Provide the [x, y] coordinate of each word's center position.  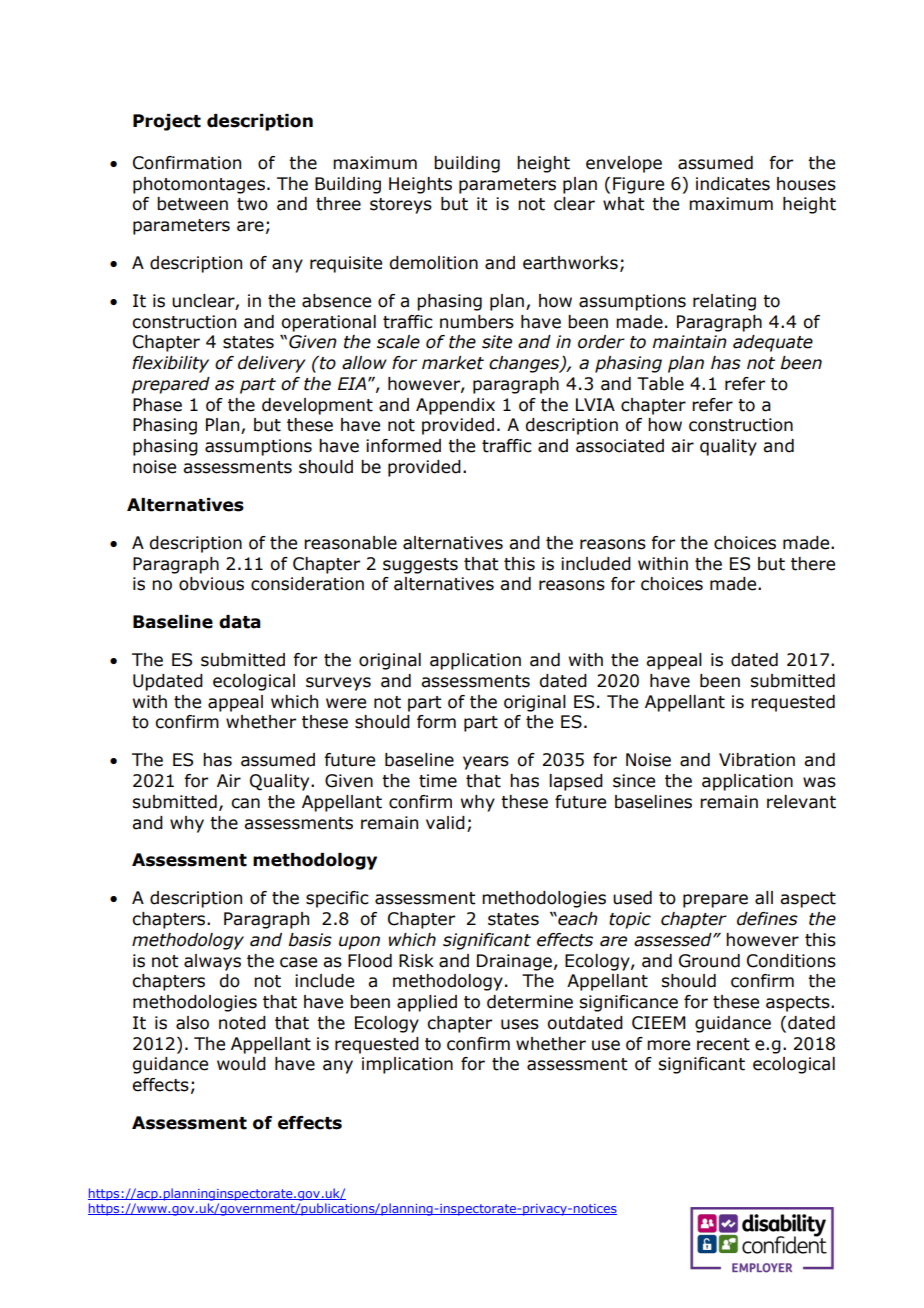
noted [242, 1023]
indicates [733, 184]
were [346, 703]
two [252, 204]
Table [660, 384]
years [486, 763]
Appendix [455, 406]
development [317, 406]
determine [530, 1002]
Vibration [757, 760]
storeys [401, 206]
